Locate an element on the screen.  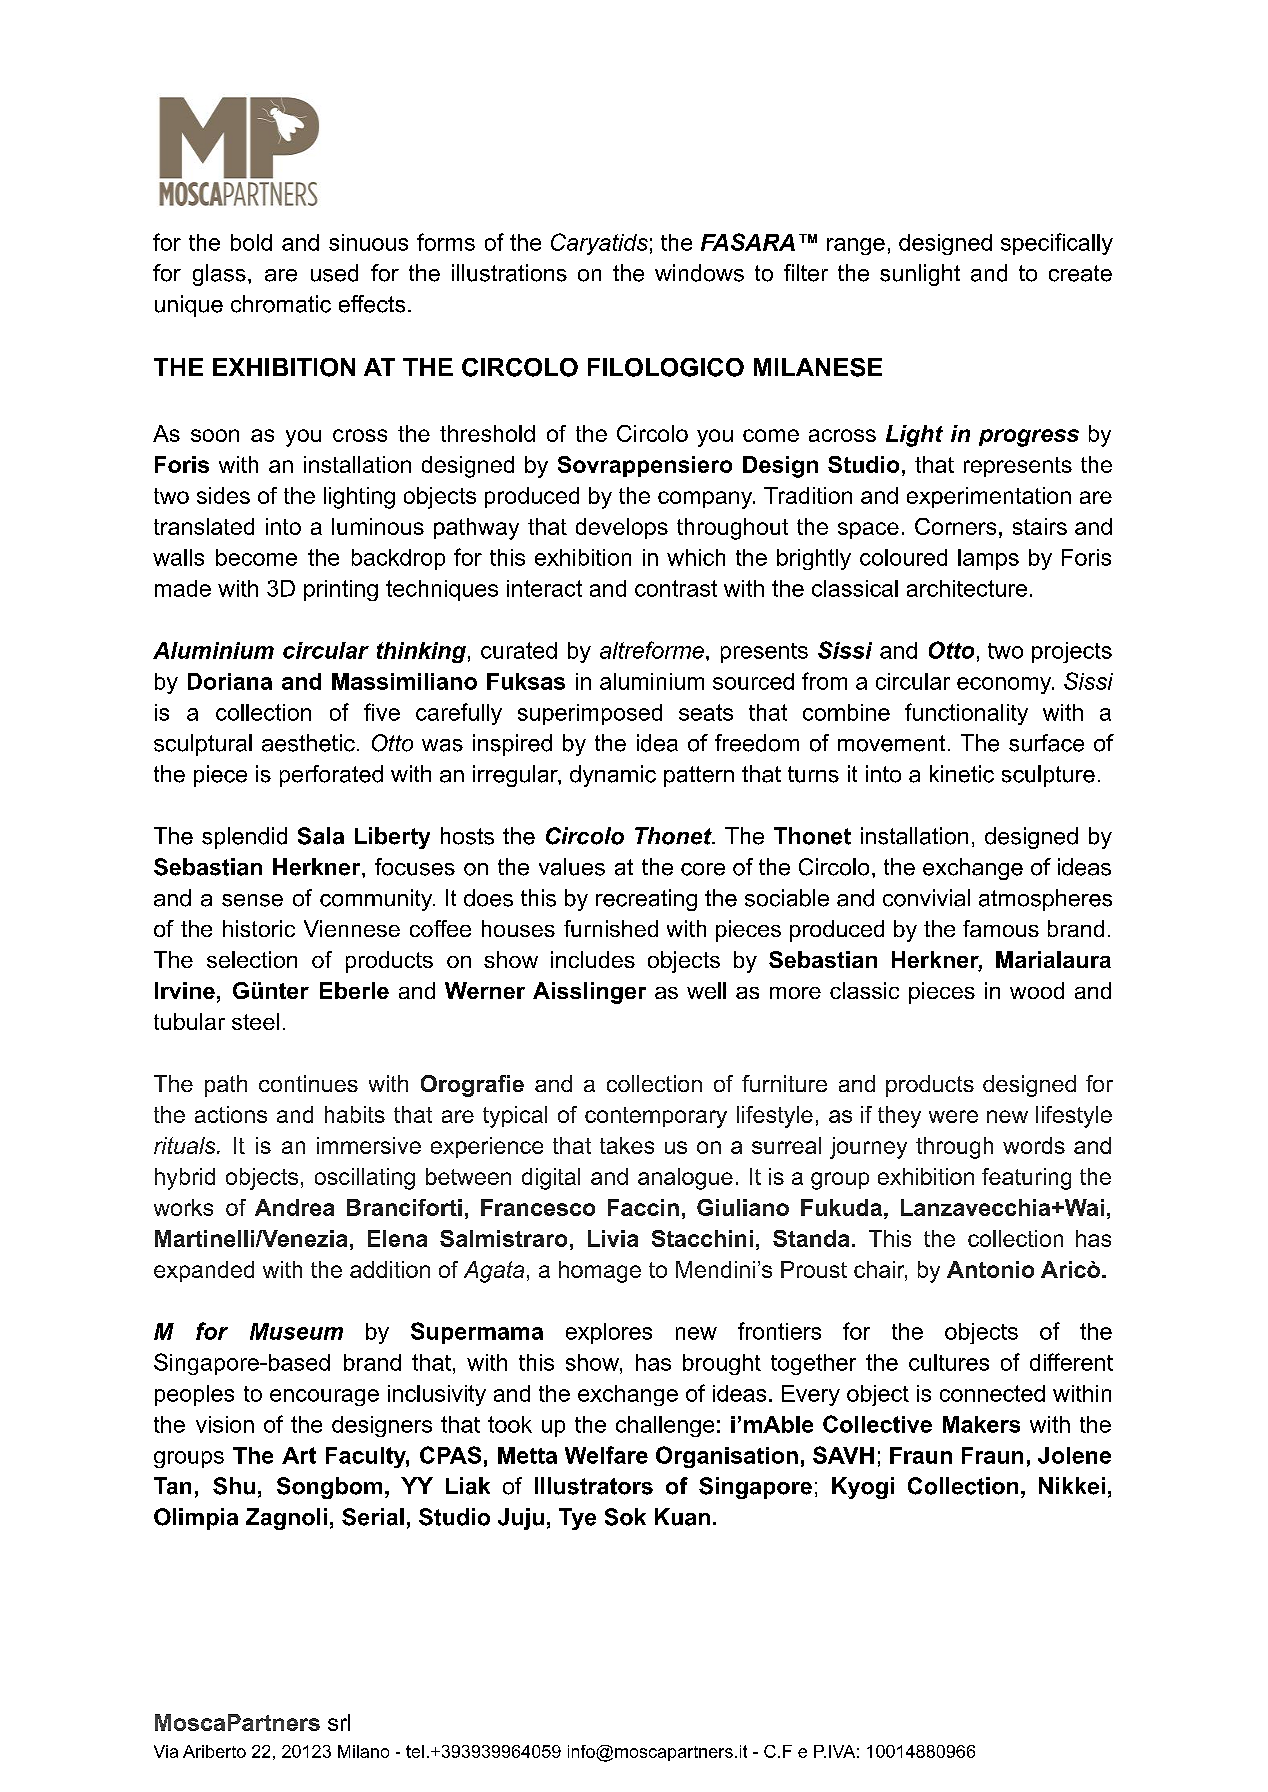
kinetic is located at coordinates (962, 774).
